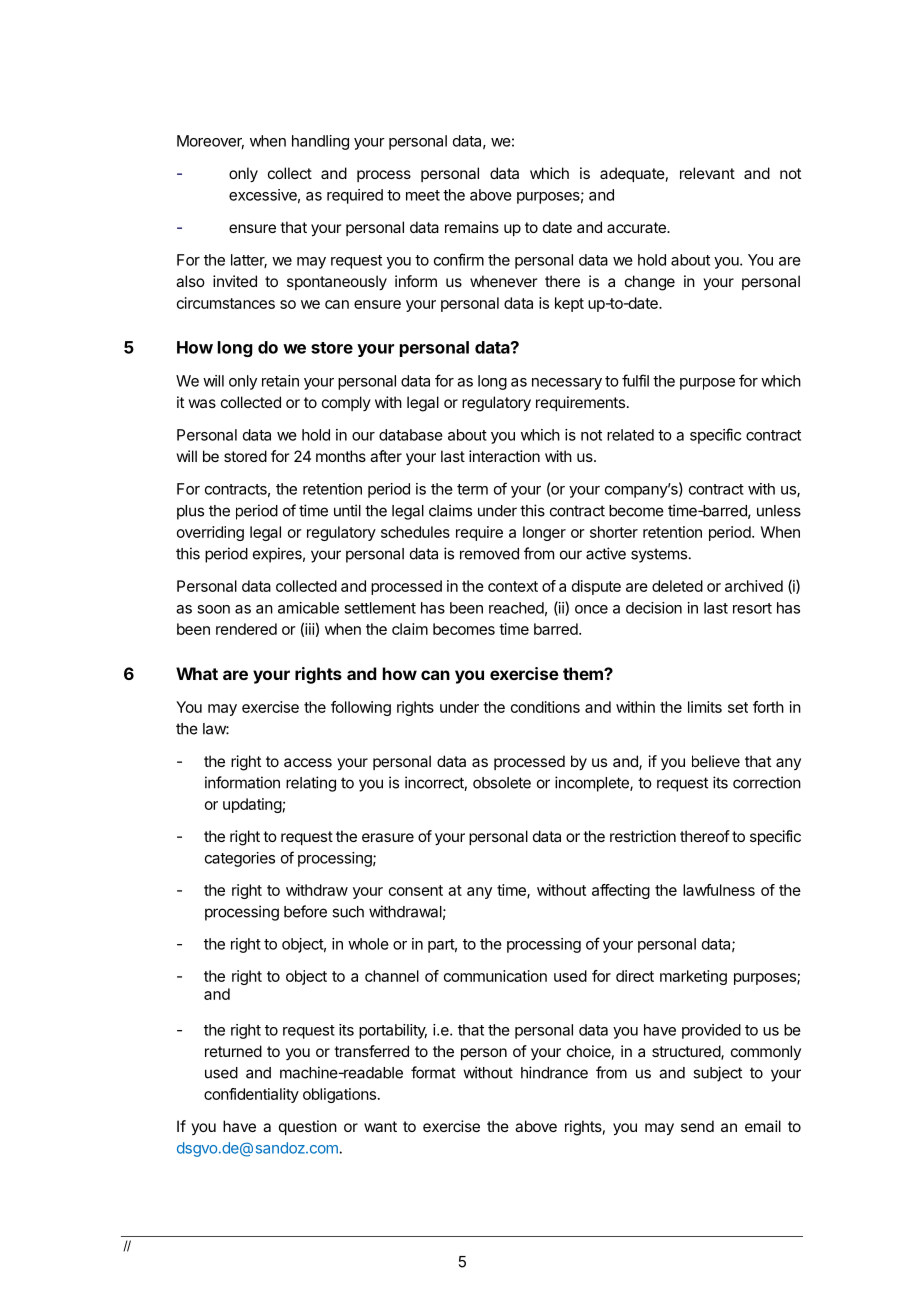 The width and height of the document is (924, 1308). Describe the element at coordinates (554, 1072) in the document. I see `hindrance` at that location.
